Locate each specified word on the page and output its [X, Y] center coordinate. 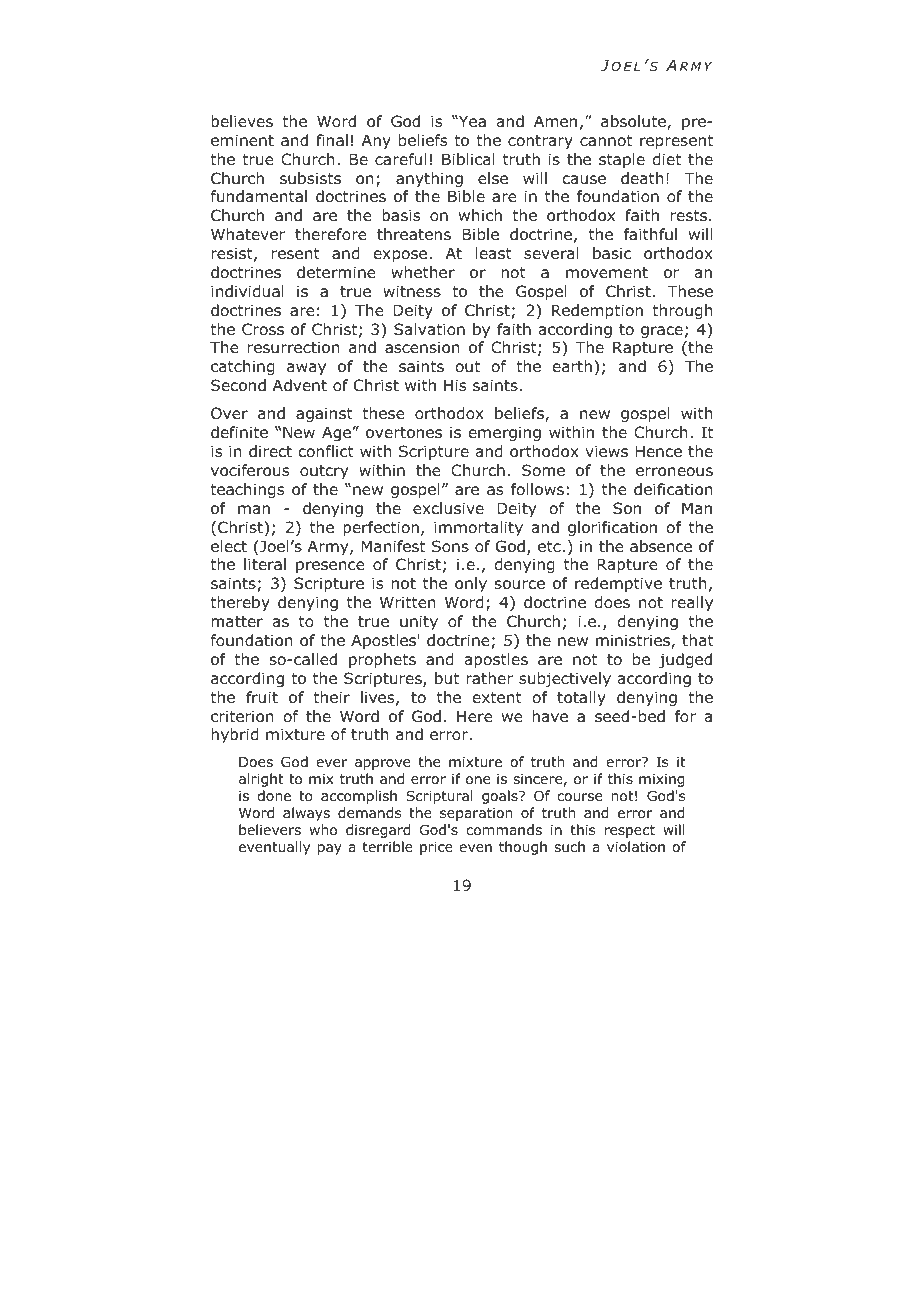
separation [476, 814]
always [306, 814]
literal [265, 564]
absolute [634, 122]
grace [662, 332]
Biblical [468, 159]
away [306, 369]
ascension [422, 347]
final [332, 140]
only [471, 584]
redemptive [618, 584]
